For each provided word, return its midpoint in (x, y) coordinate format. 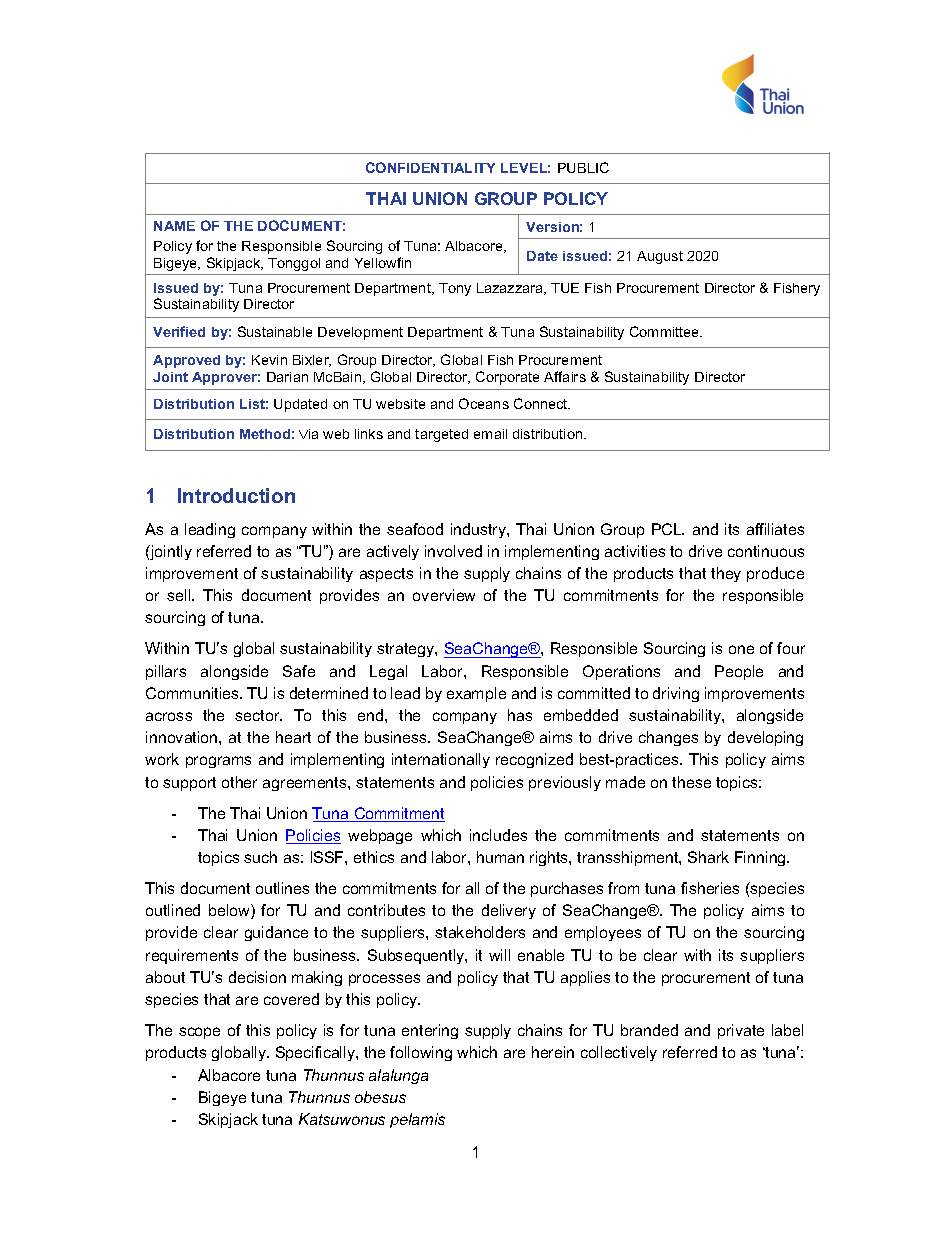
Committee (666, 331)
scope (199, 1033)
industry (479, 530)
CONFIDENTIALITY (430, 167)
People (739, 672)
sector (258, 715)
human (500, 857)
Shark (708, 857)
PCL (668, 529)
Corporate (507, 378)
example (476, 694)
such (260, 857)
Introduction (236, 495)
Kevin (269, 360)
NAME (174, 226)
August (660, 257)
